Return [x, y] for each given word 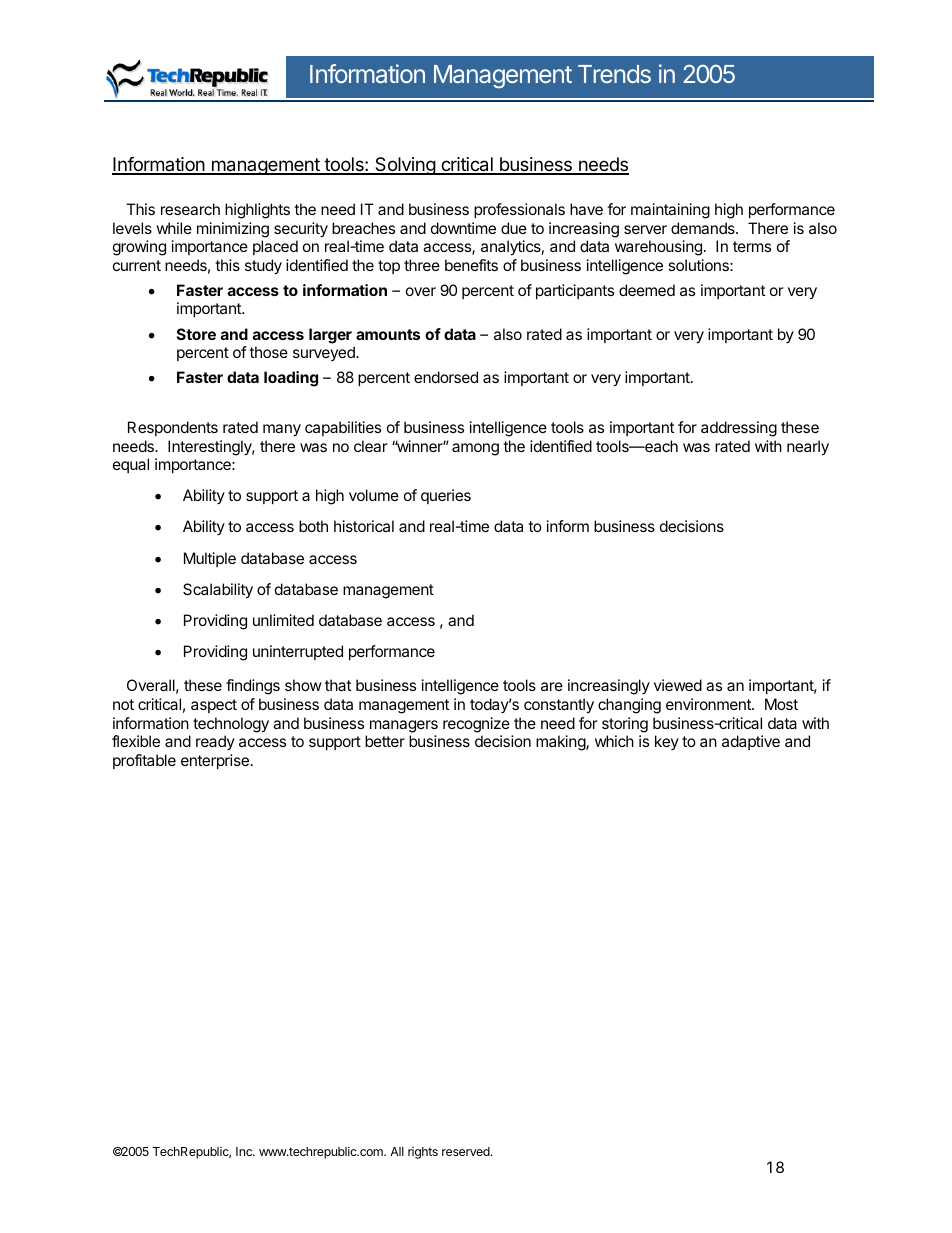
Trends [614, 74]
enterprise [215, 761]
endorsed [446, 377]
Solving [405, 166]
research [190, 209]
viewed [678, 685]
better [385, 741]
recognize [476, 725]
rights [423, 1153]
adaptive [751, 742]
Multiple [210, 559]
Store [196, 334]
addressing [739, 429]
